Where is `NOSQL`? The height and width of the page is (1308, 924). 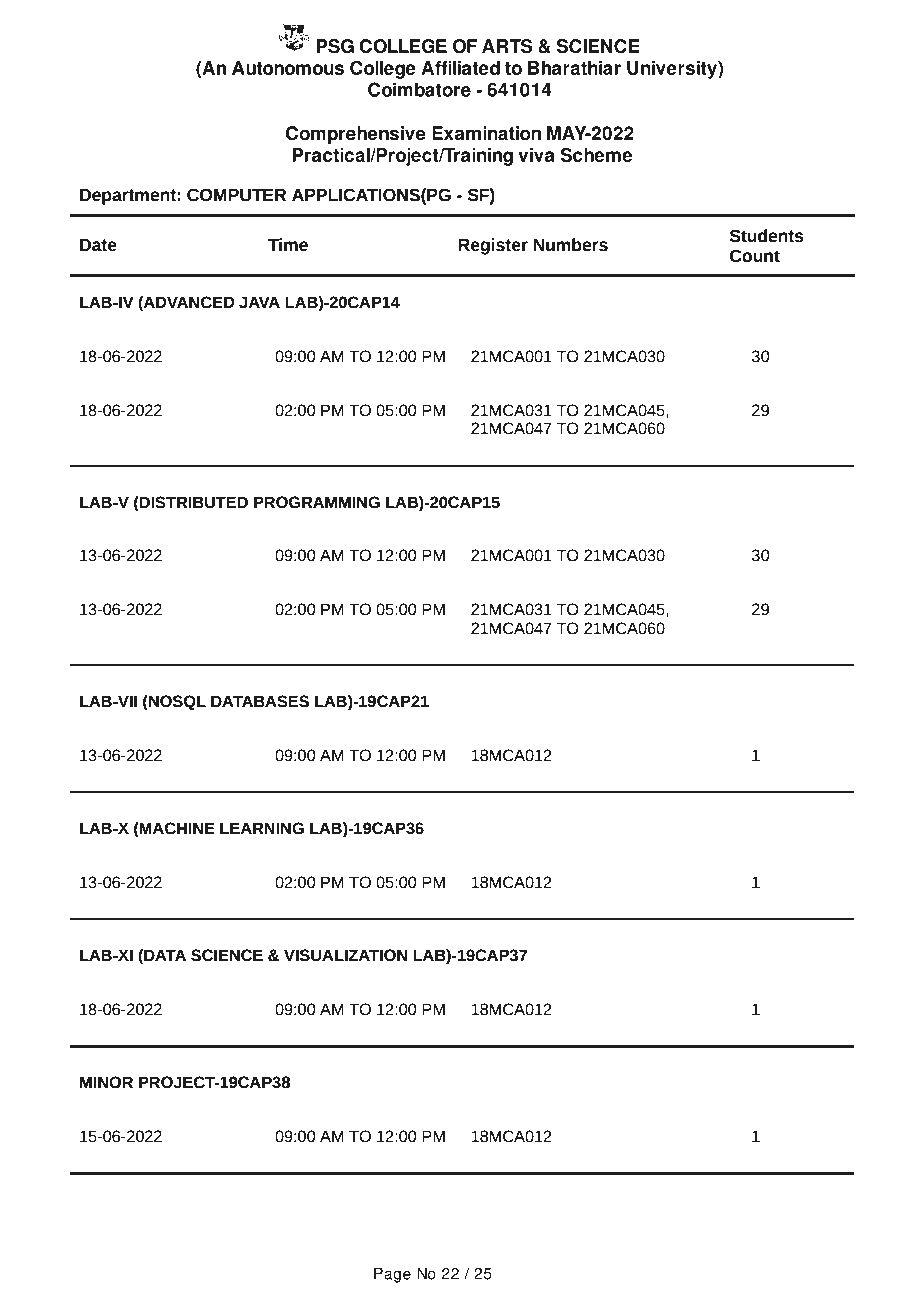
NOSQL is located at coordinates (176, 703).
